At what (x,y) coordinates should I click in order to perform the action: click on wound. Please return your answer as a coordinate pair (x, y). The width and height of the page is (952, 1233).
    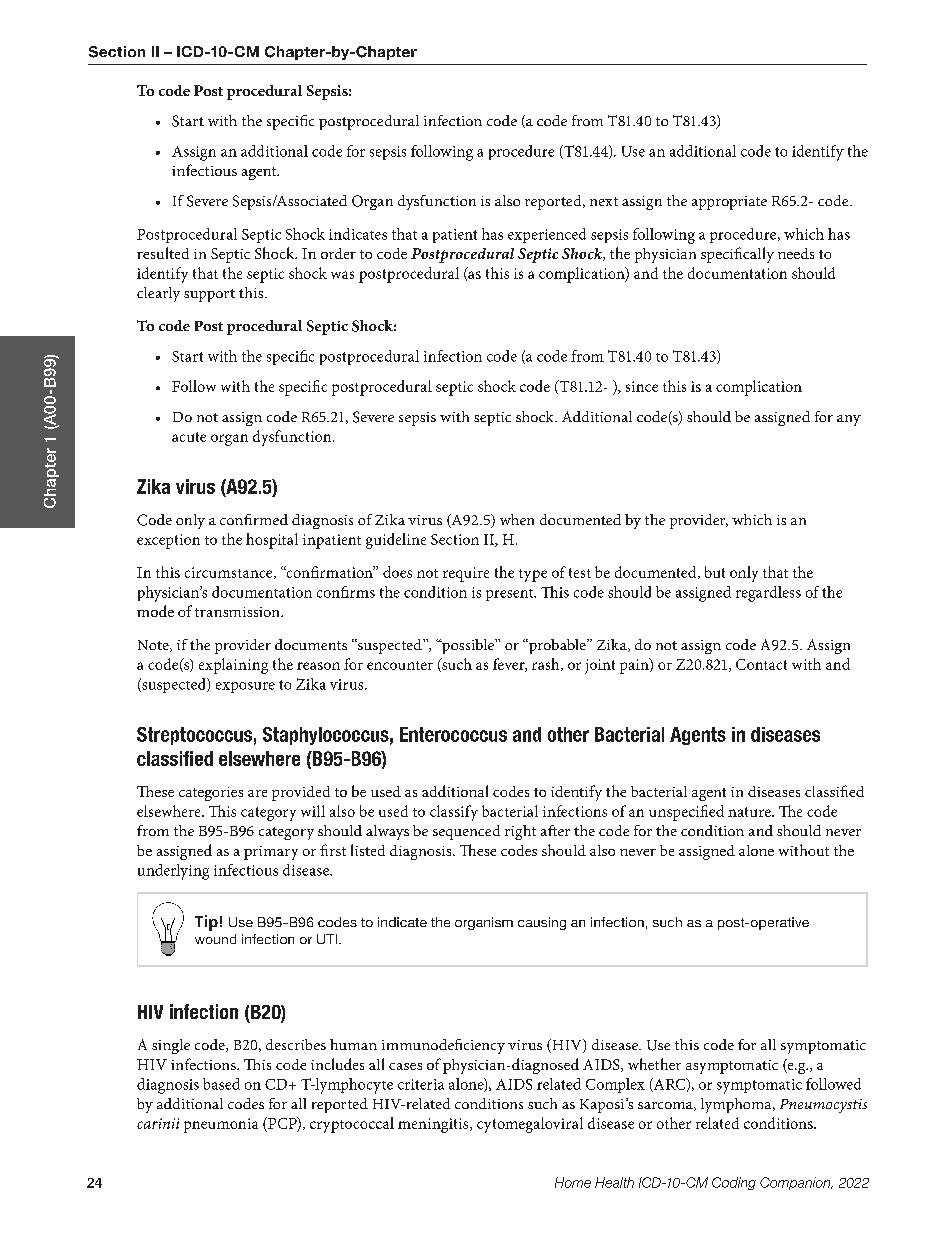
    Looking at the image, I should click on (215, 939).
